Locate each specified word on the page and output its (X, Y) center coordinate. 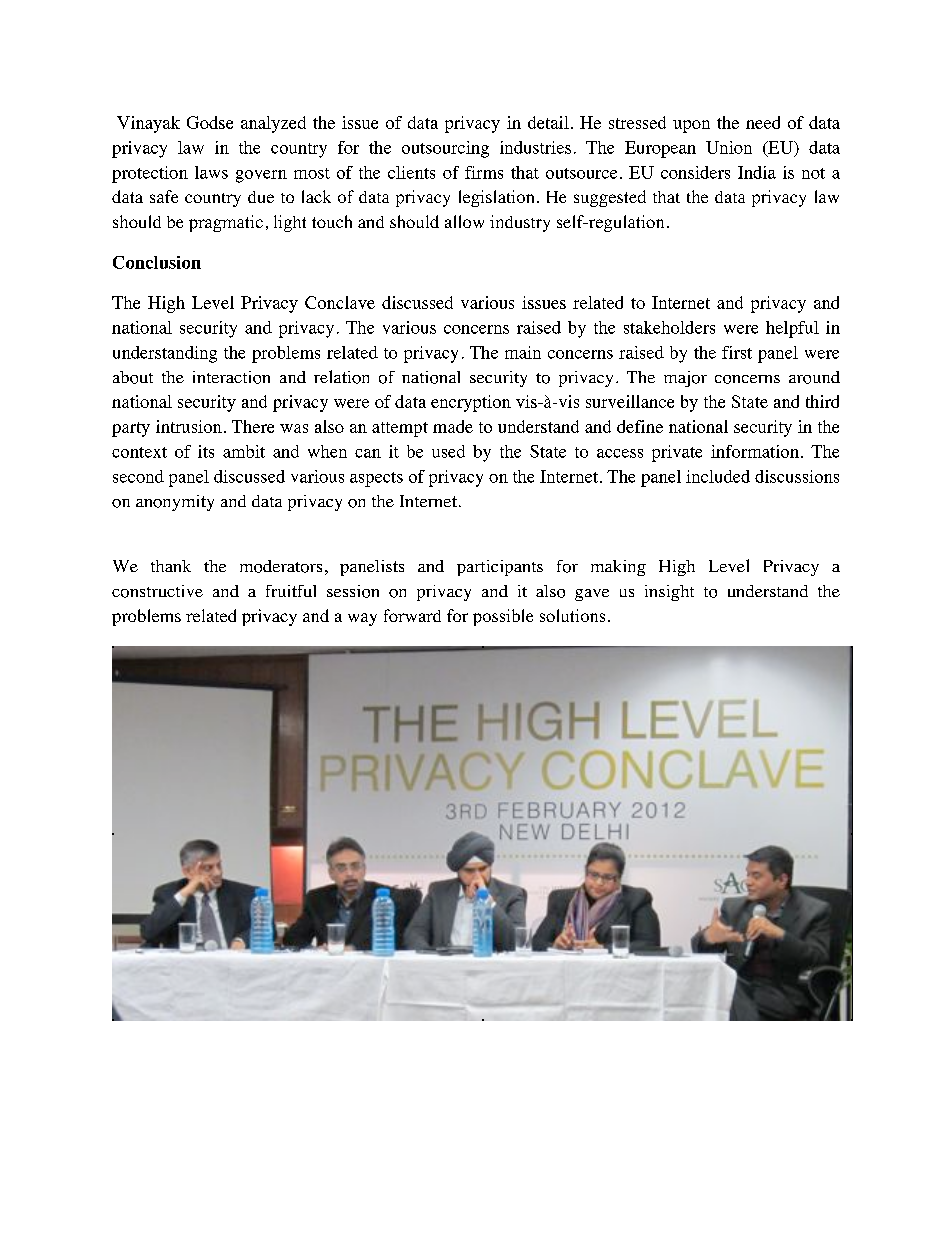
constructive (157, 591)
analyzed (273, 124)
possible (503, 617)
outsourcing (445, 149)
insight (669, 593)
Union (729, 147)
